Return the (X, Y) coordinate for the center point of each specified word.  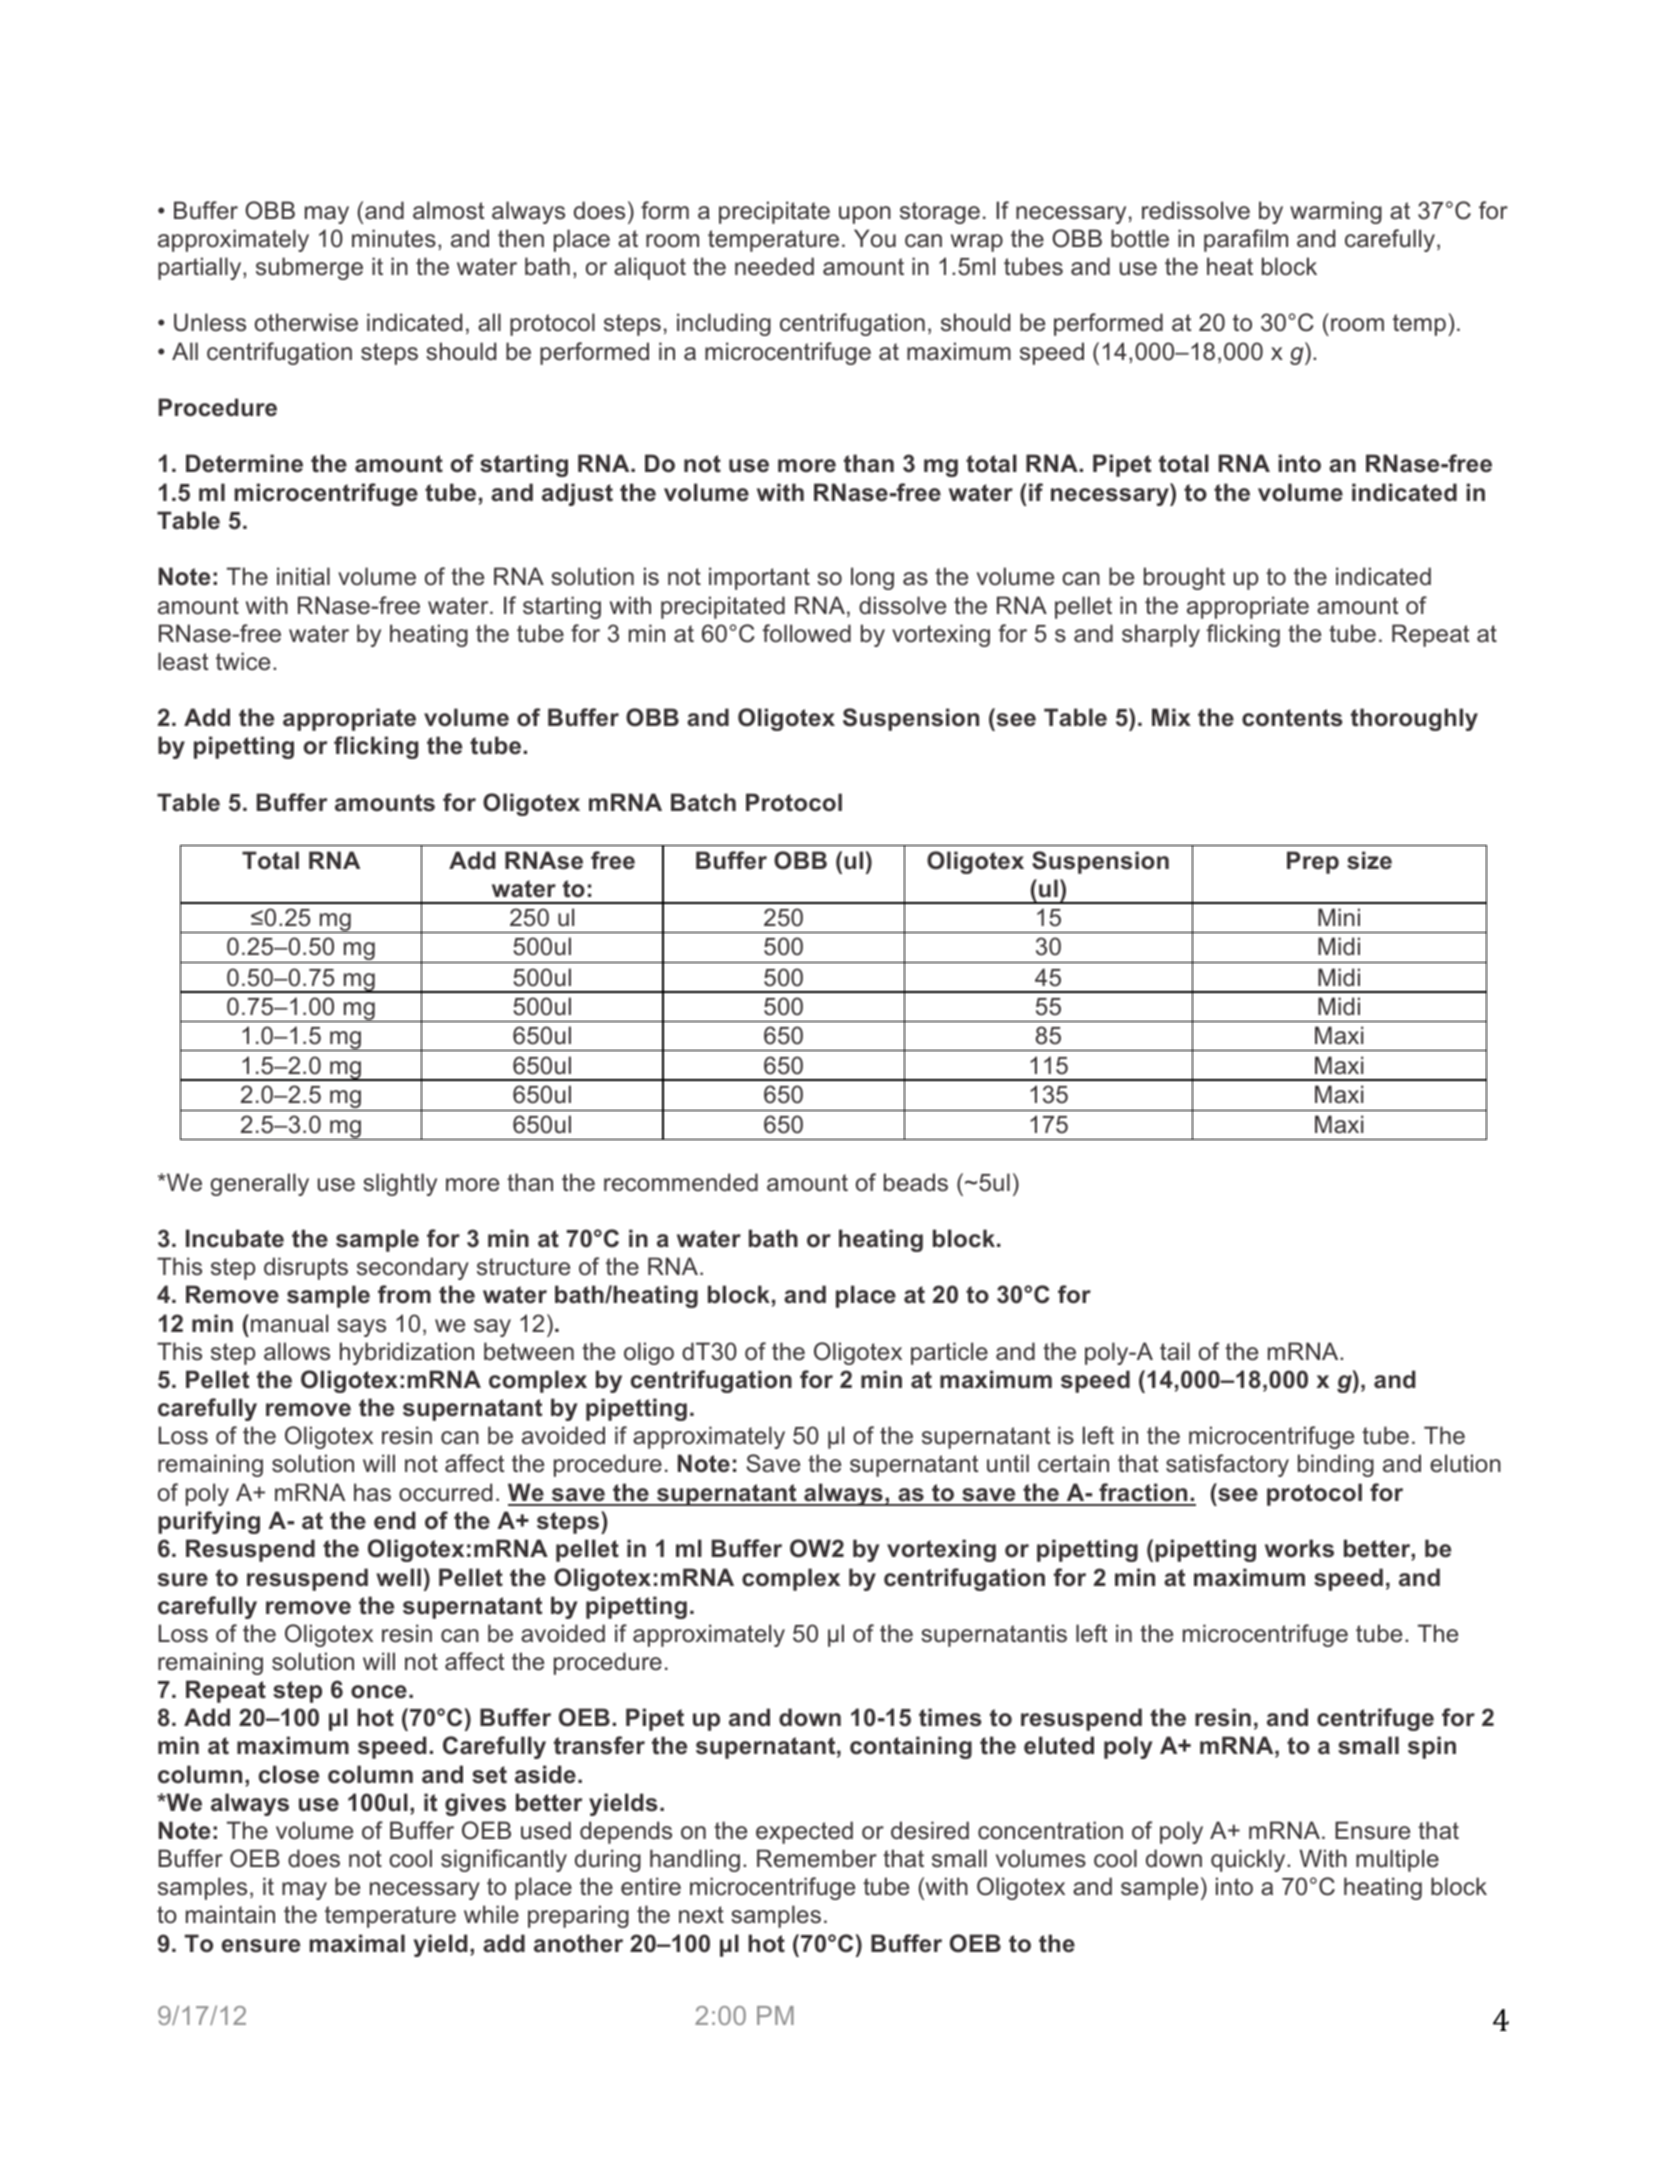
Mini (1339, 917)
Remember (817, 1858)
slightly (400, 1184)
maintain (230, 1914)
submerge (309, 268)
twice (243, 661)
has (372, 1492)
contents (1292, 718)
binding (1336, 1465)
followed (806, 633)
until (1008, 1463)
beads (916, 1182)
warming (1336, 212)
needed (774, 266)
